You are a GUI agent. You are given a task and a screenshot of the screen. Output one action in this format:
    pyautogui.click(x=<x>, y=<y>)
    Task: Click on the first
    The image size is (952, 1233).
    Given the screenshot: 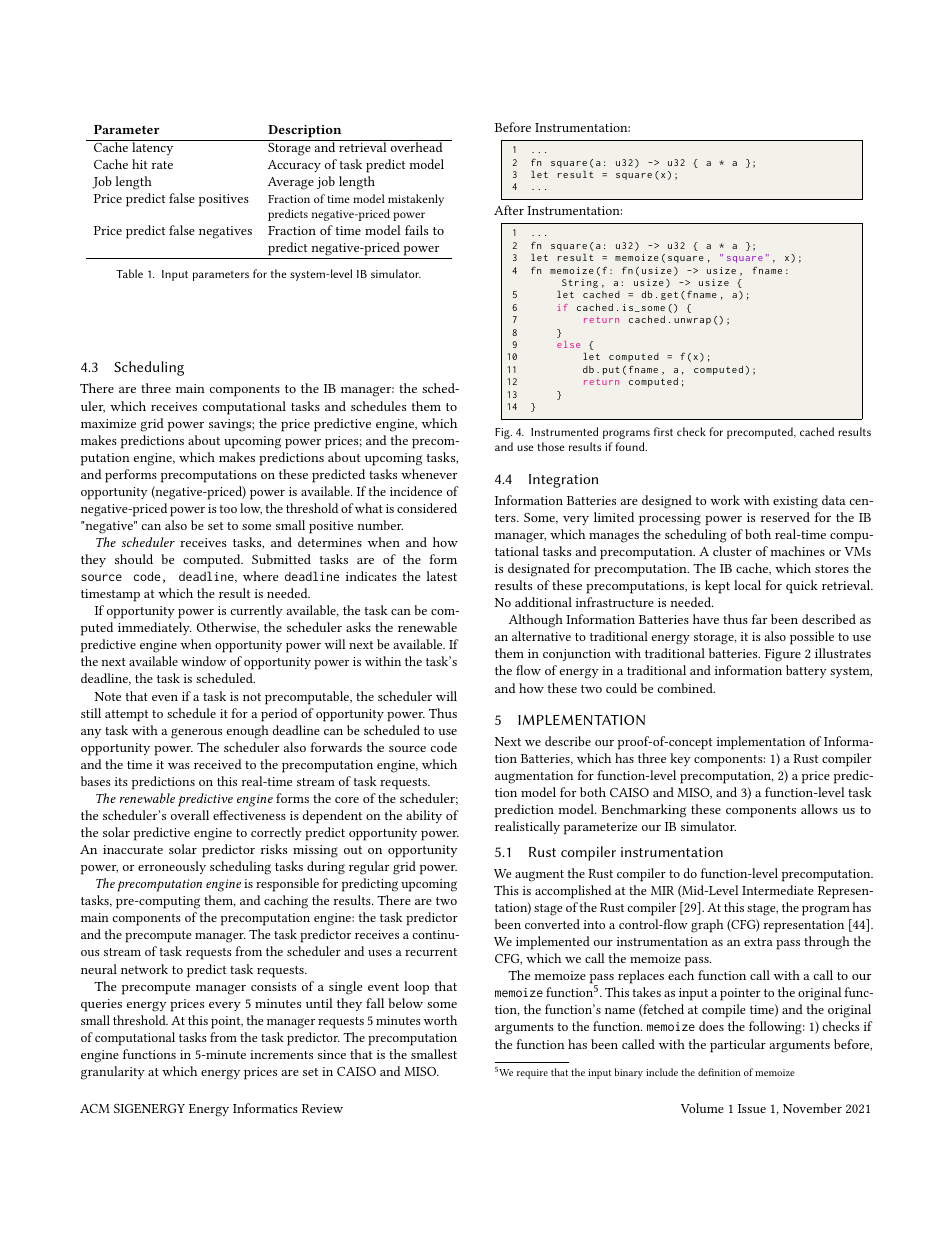 What is the action you would take?
    pyautogui.click(x=663, y=431)
